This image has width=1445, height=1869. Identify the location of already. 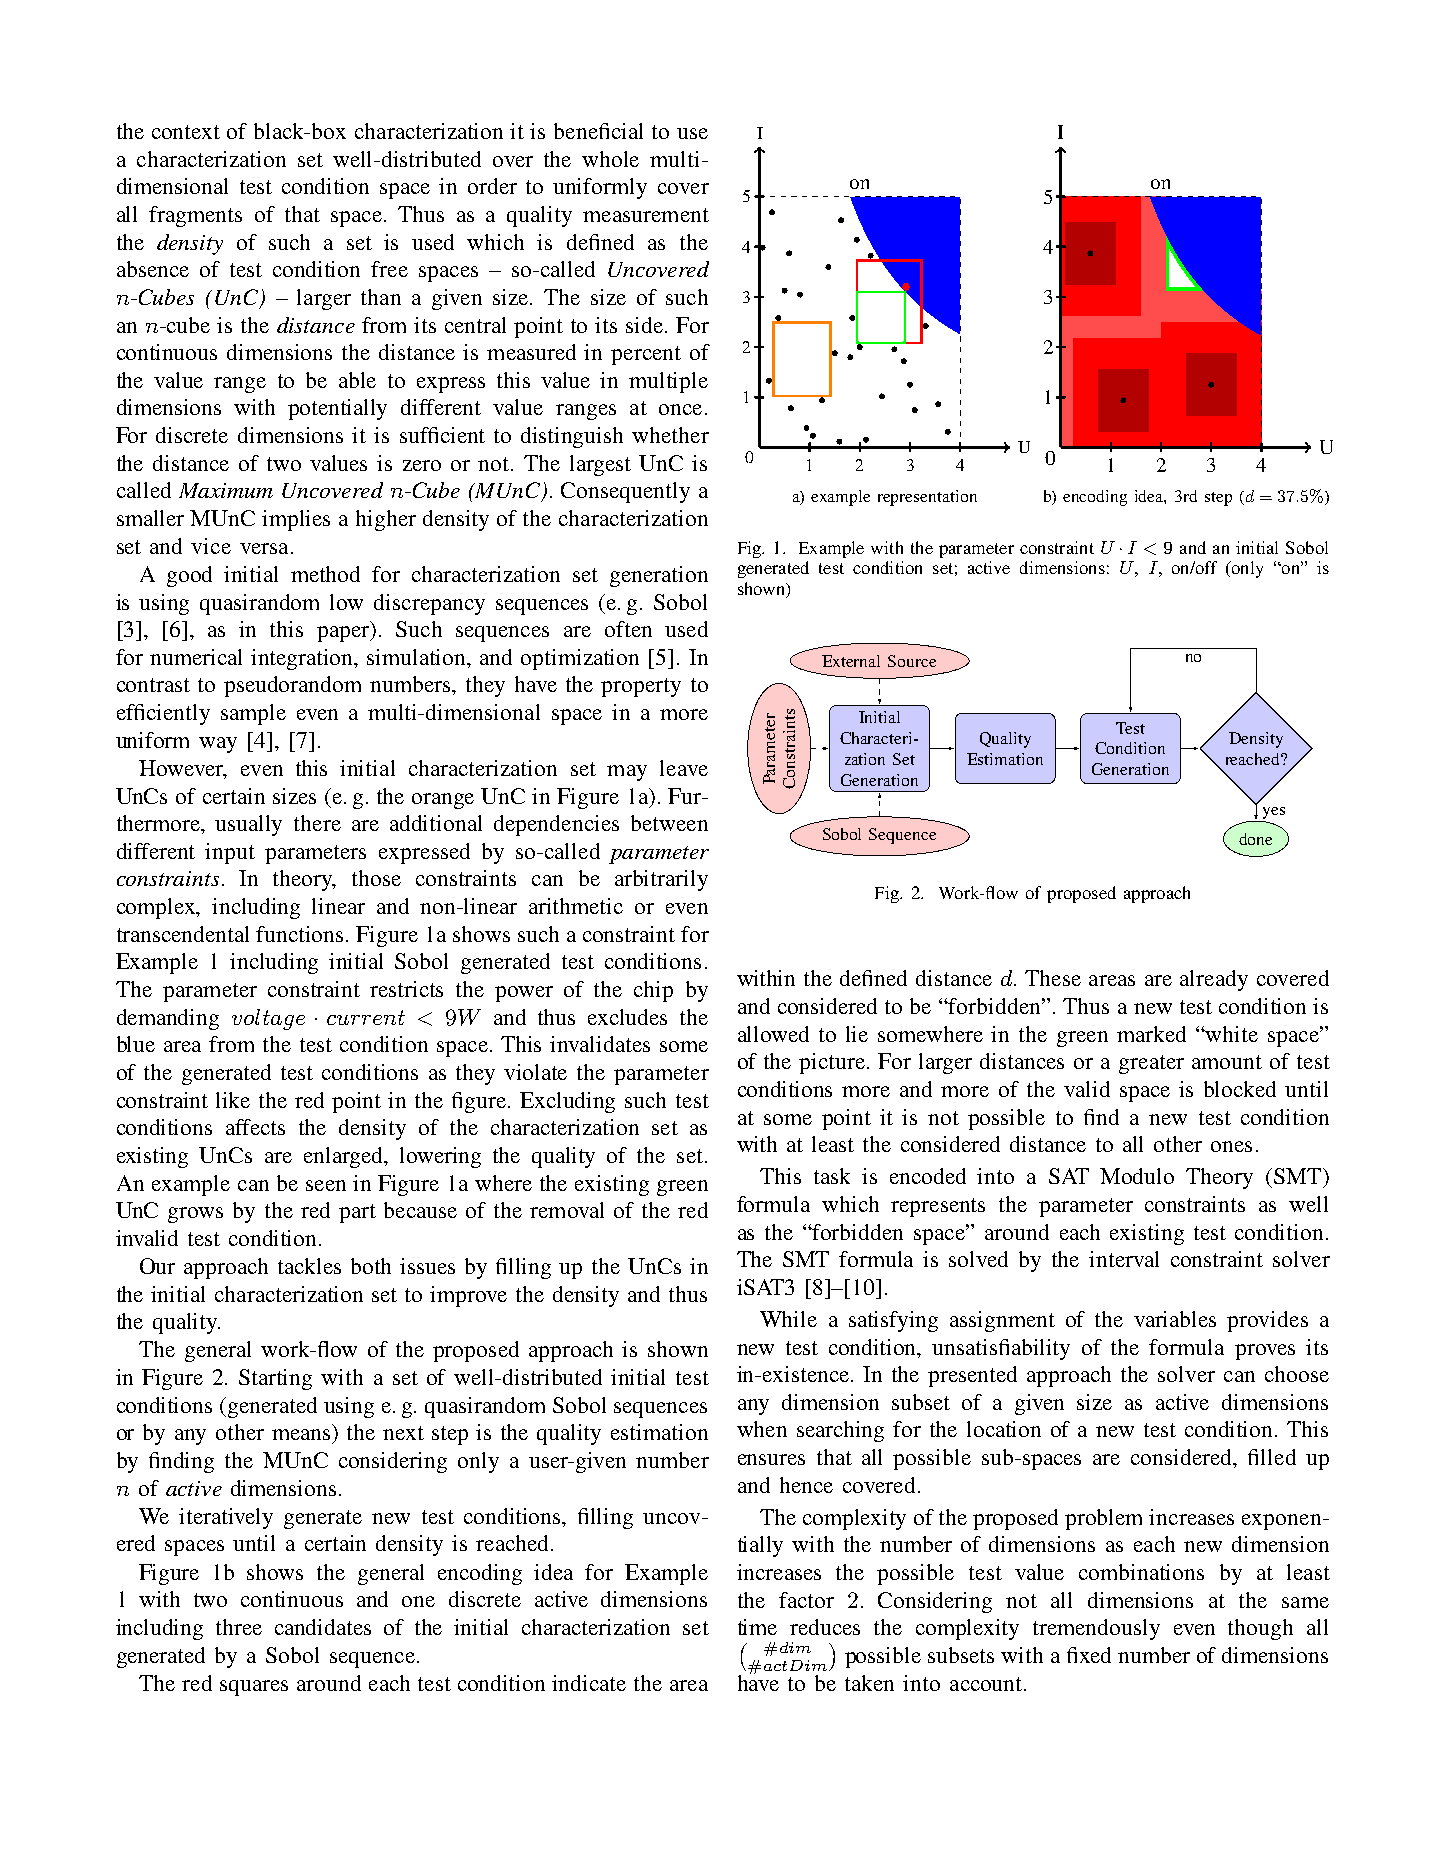
(1214, 980).
